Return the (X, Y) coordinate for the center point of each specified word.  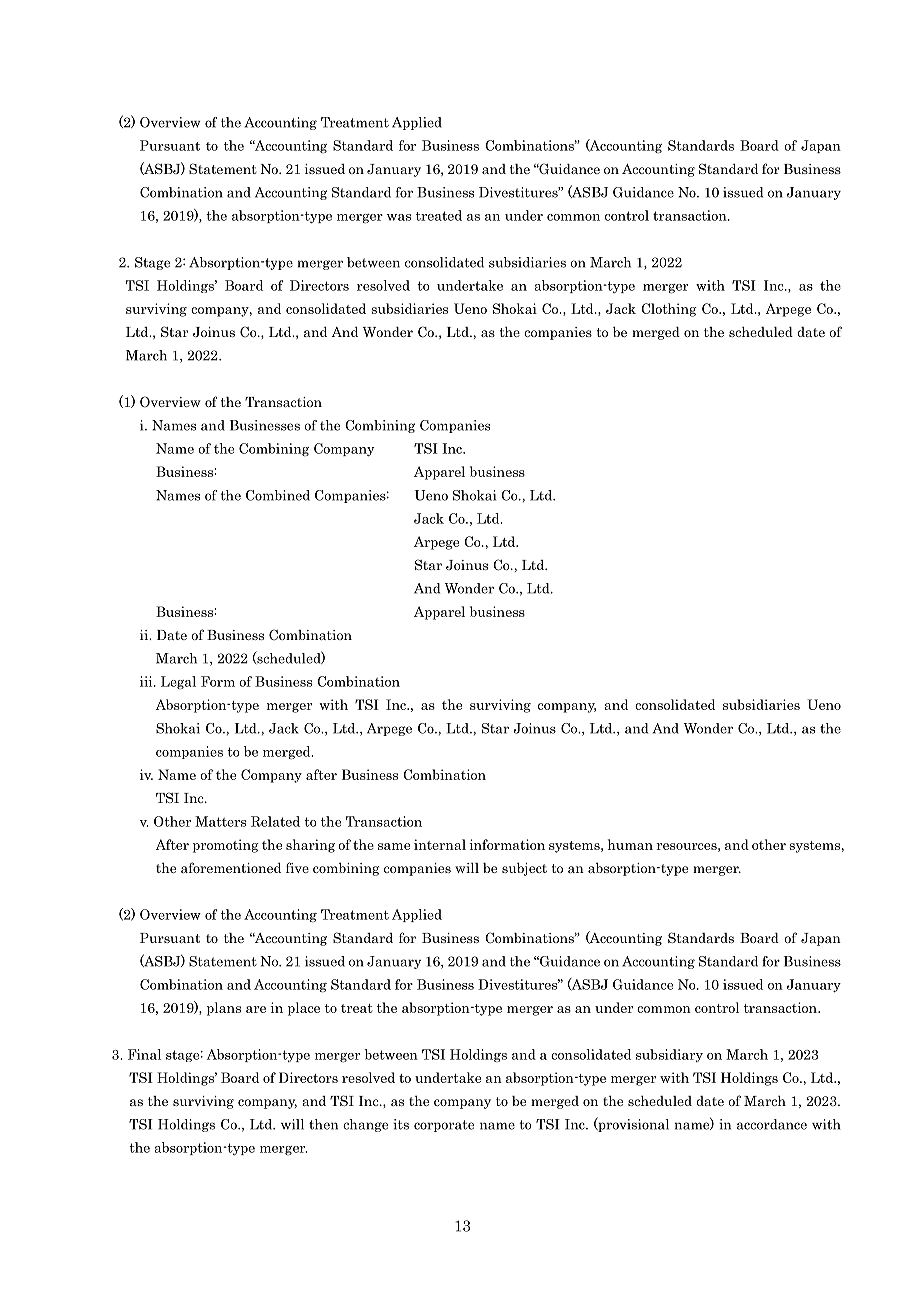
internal (440, 844)
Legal (178, 682)
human (630, 844)
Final (144, 1054)
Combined (278, 495)
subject (524, 869)
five (297, 867)
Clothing (669, 310)
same (394, 846)
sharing (310, 846)
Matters (220, 821)
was (399, 217)
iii (147, 681)
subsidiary (669, 1055)
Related (275, 821)
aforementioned (231, 867)
